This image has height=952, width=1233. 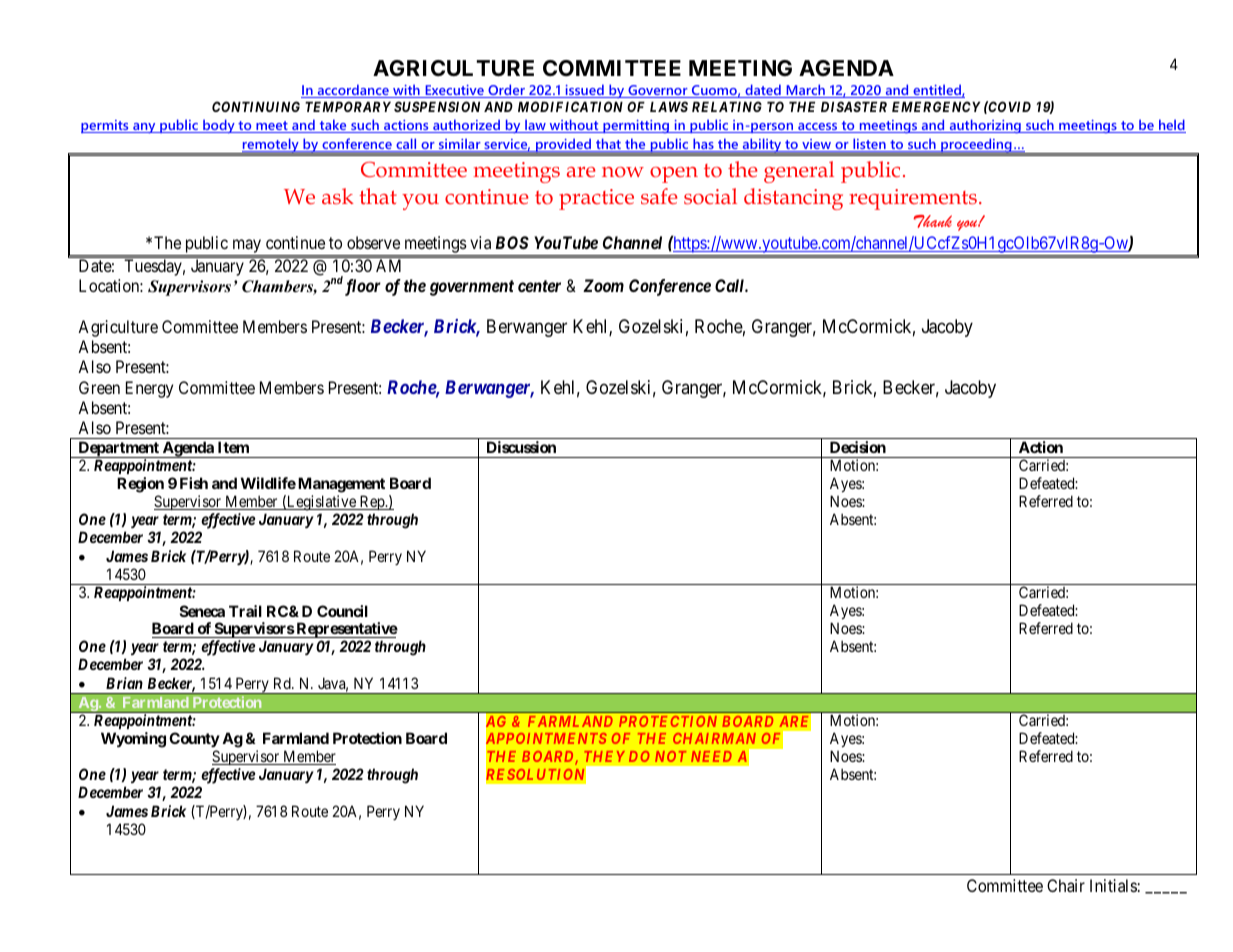 What do you see at coordinates (932, 221) in the image?
I see `Thank` at bounding box center [932, 221].
